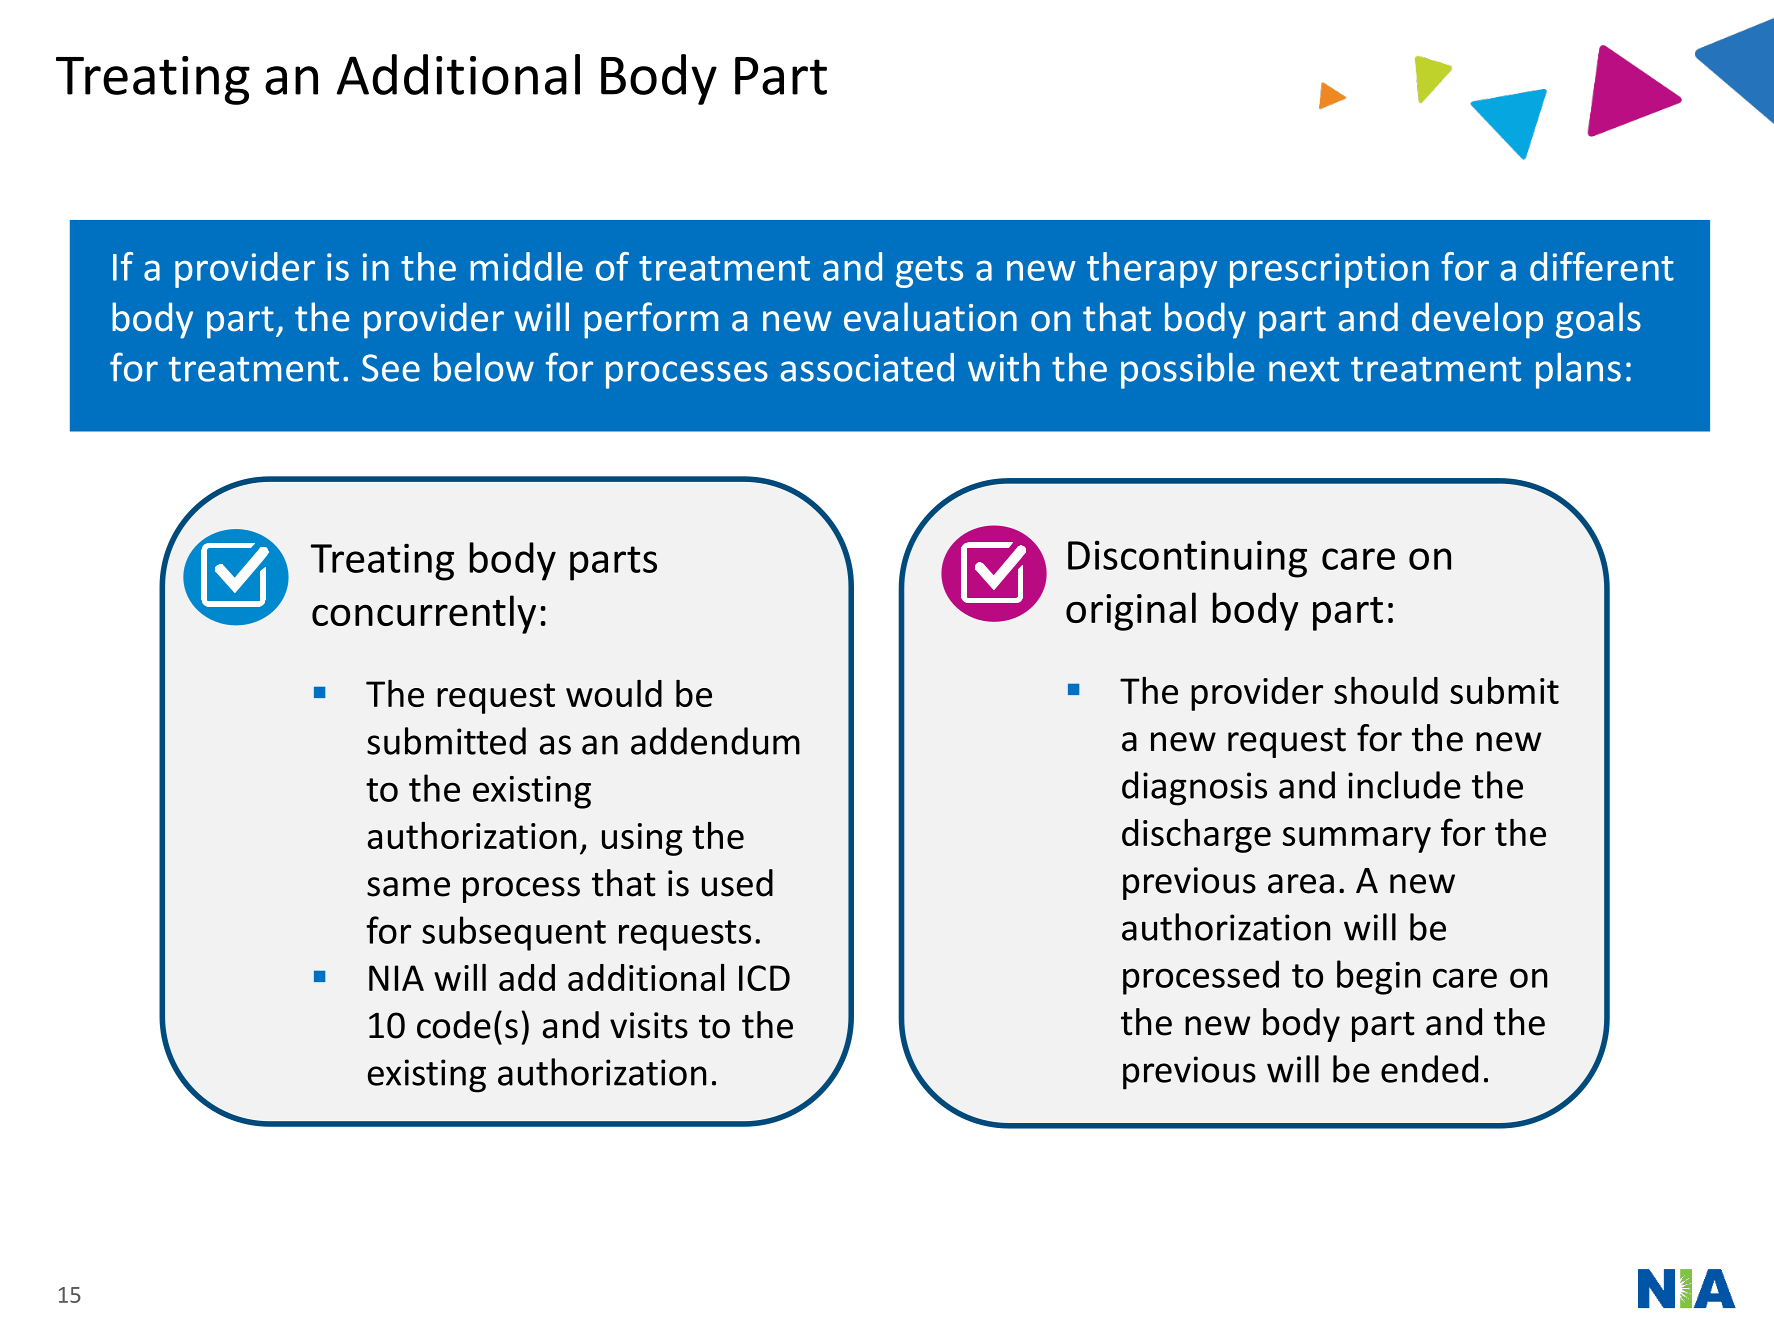 The image size is (1774, 1330). What do you see at coordinates (614, 693) in the page?
I see `would` at bounding box center [614, 693].
